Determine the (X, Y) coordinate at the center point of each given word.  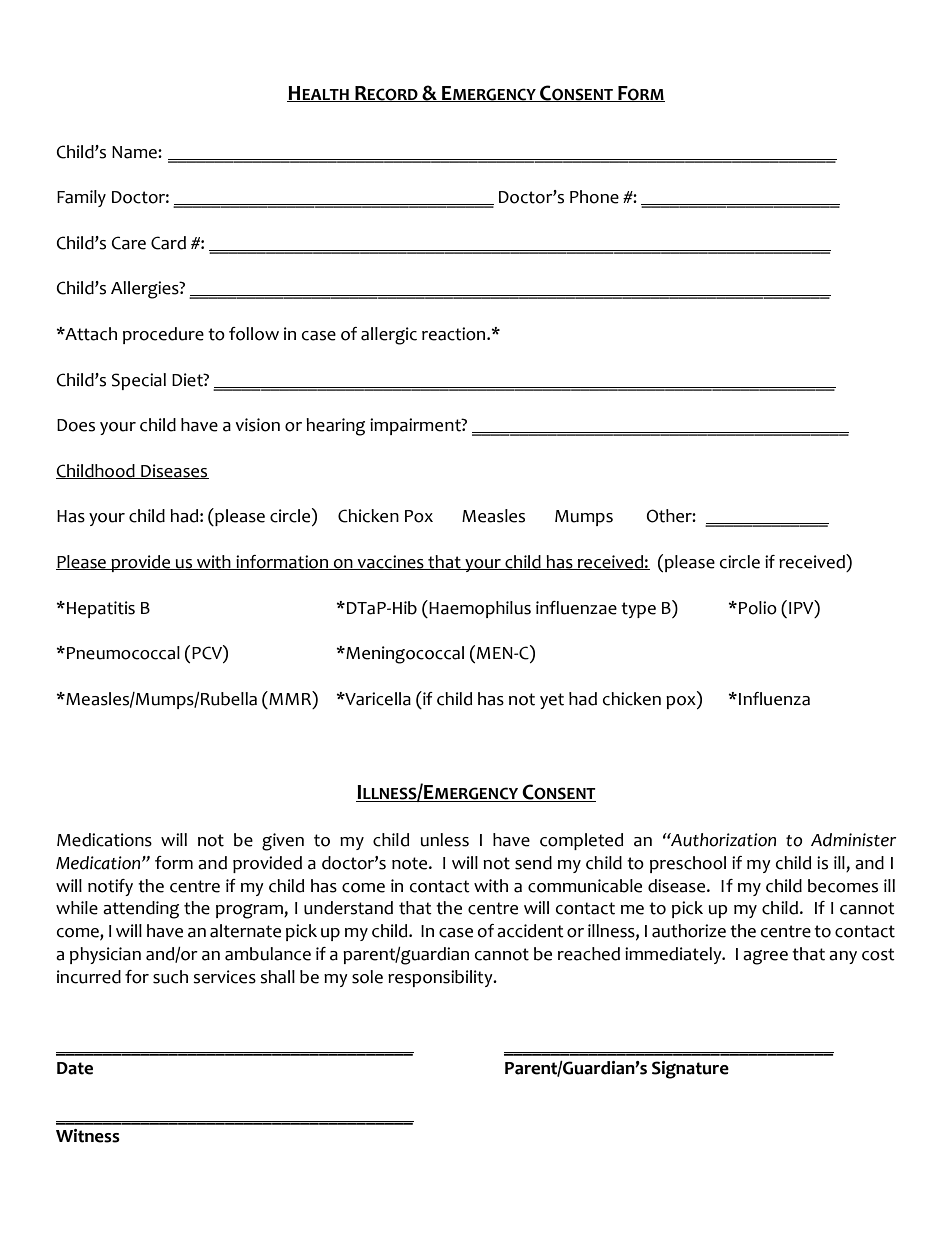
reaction (455, 334)
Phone (594, 197)
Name (135, 152)
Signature (690, 1070)
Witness (88, 1136)
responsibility (441, 978)
